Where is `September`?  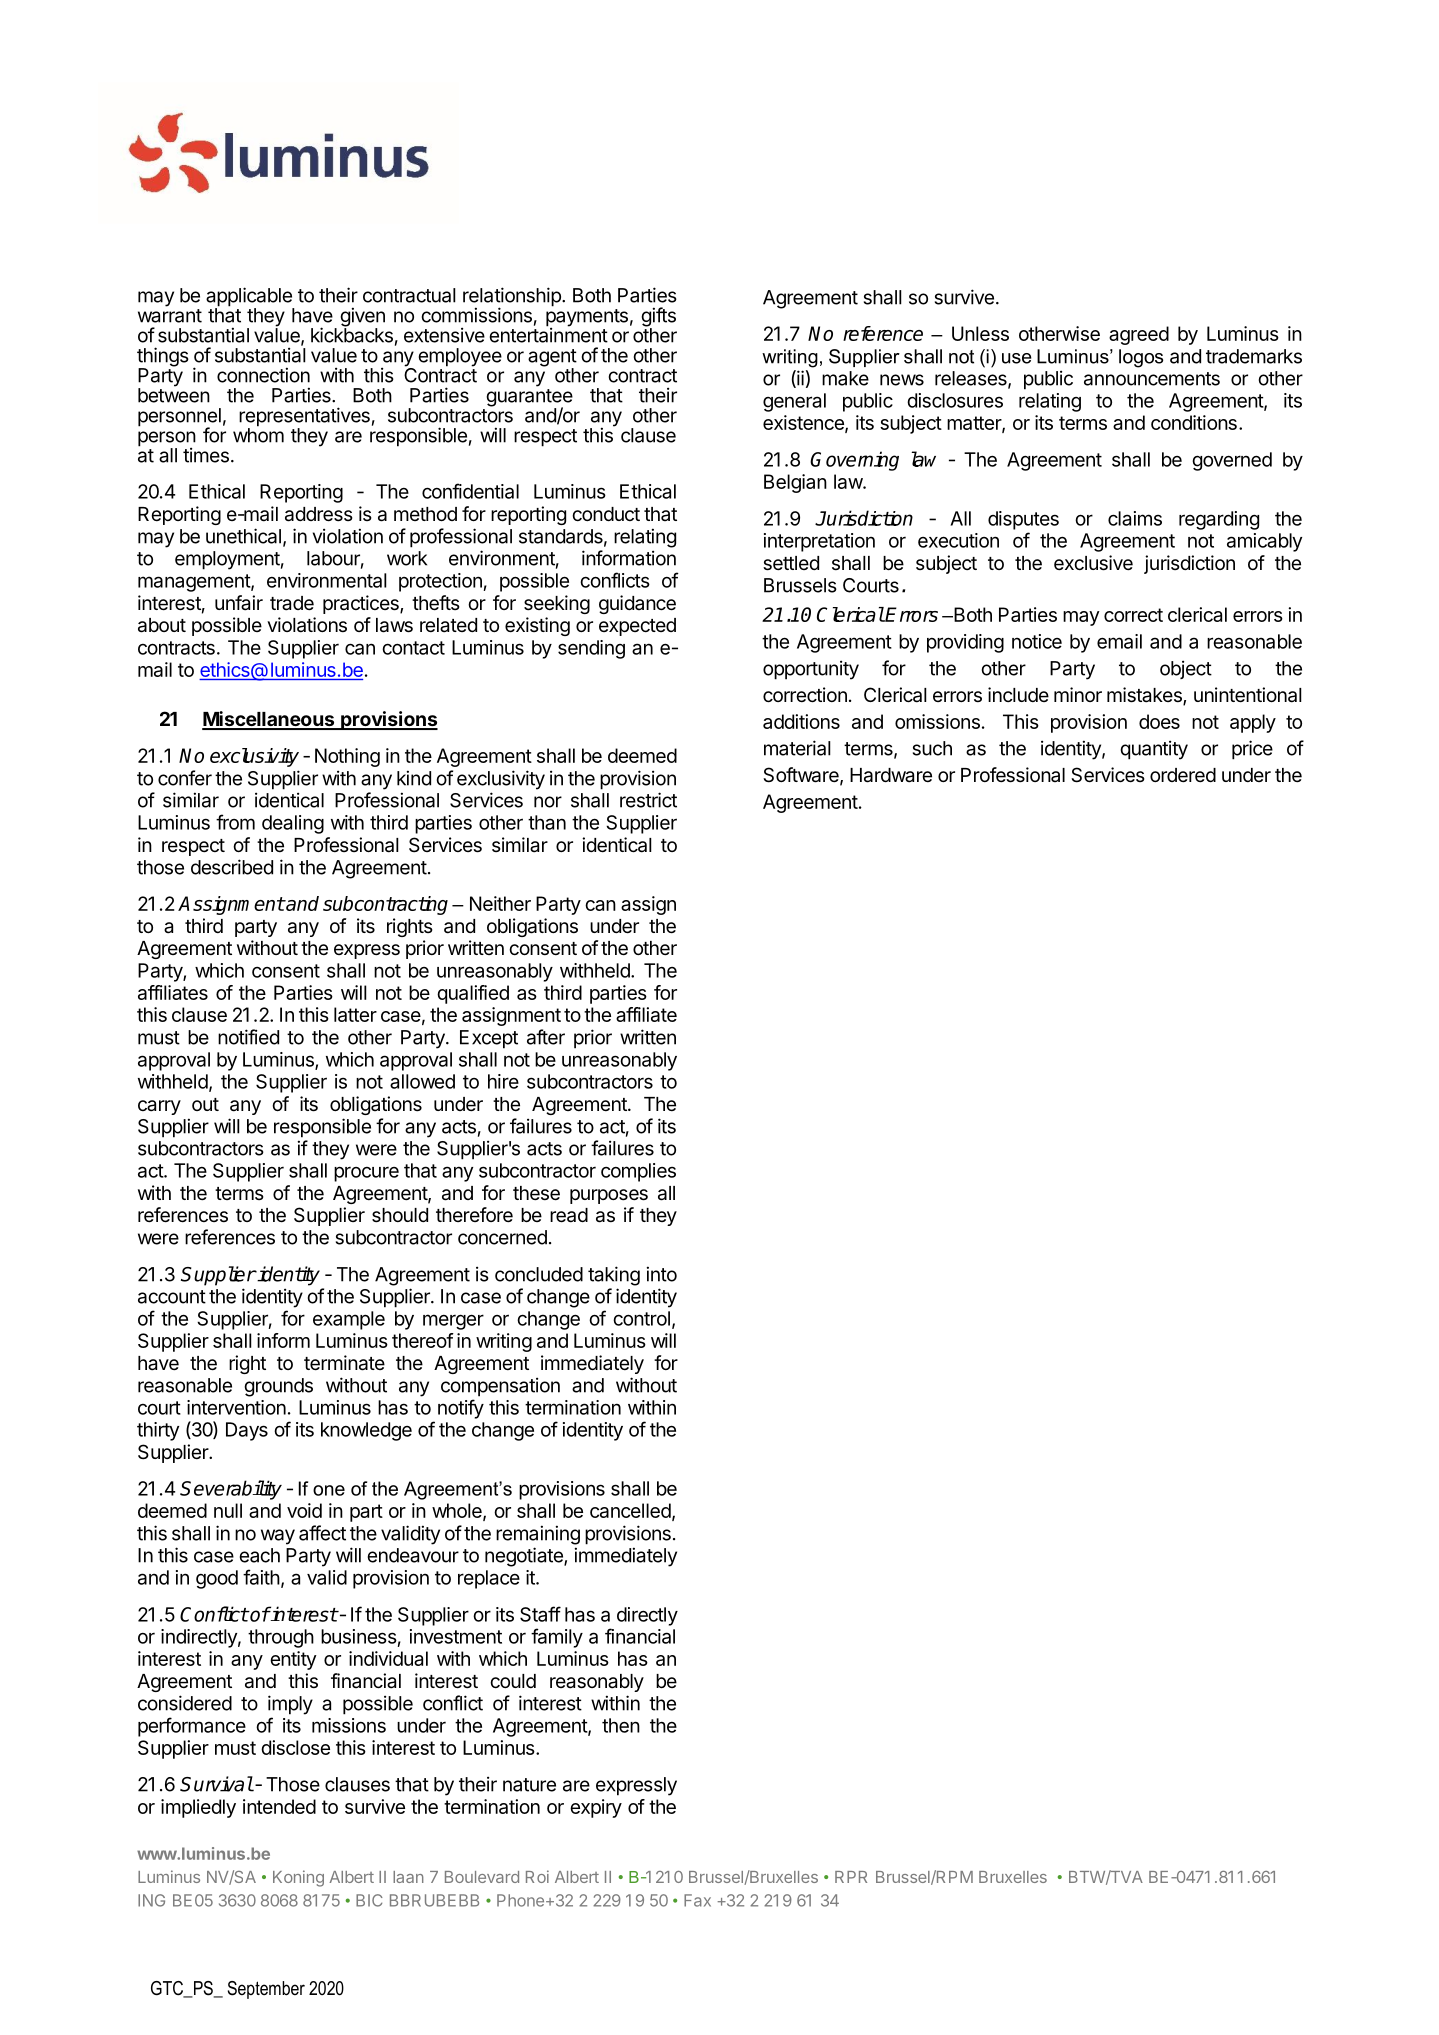 September is located at coordinates (266, 1990).
